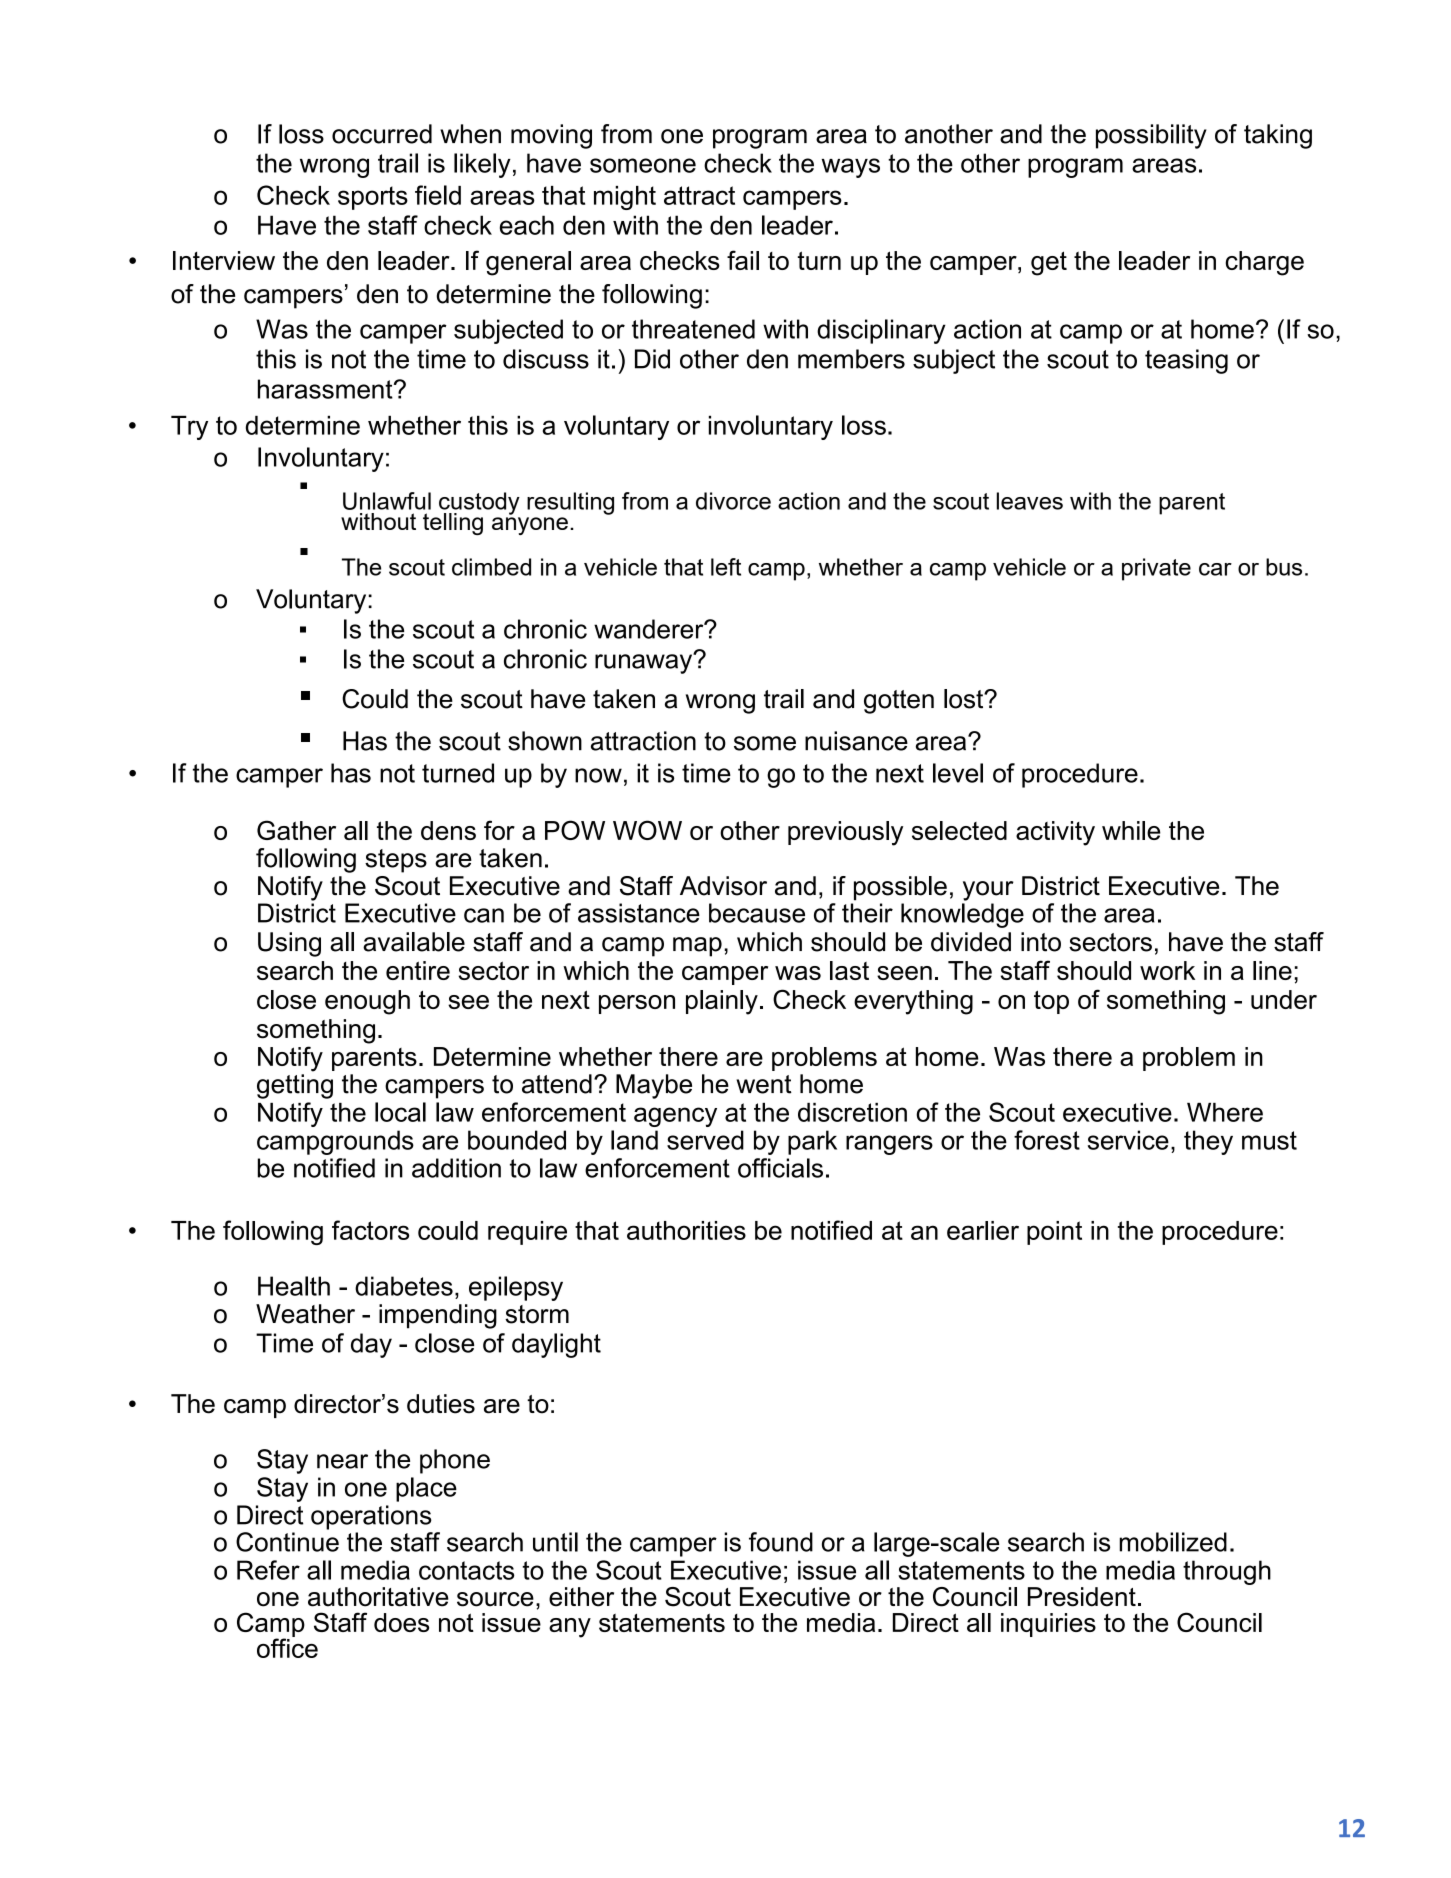 Image resolution: width=1451 pixels, height=1878 pixels. What do you see at coordinates (686, 1230) in the screenshot?
I see `authorities` at bounding box center [686, 1230].
